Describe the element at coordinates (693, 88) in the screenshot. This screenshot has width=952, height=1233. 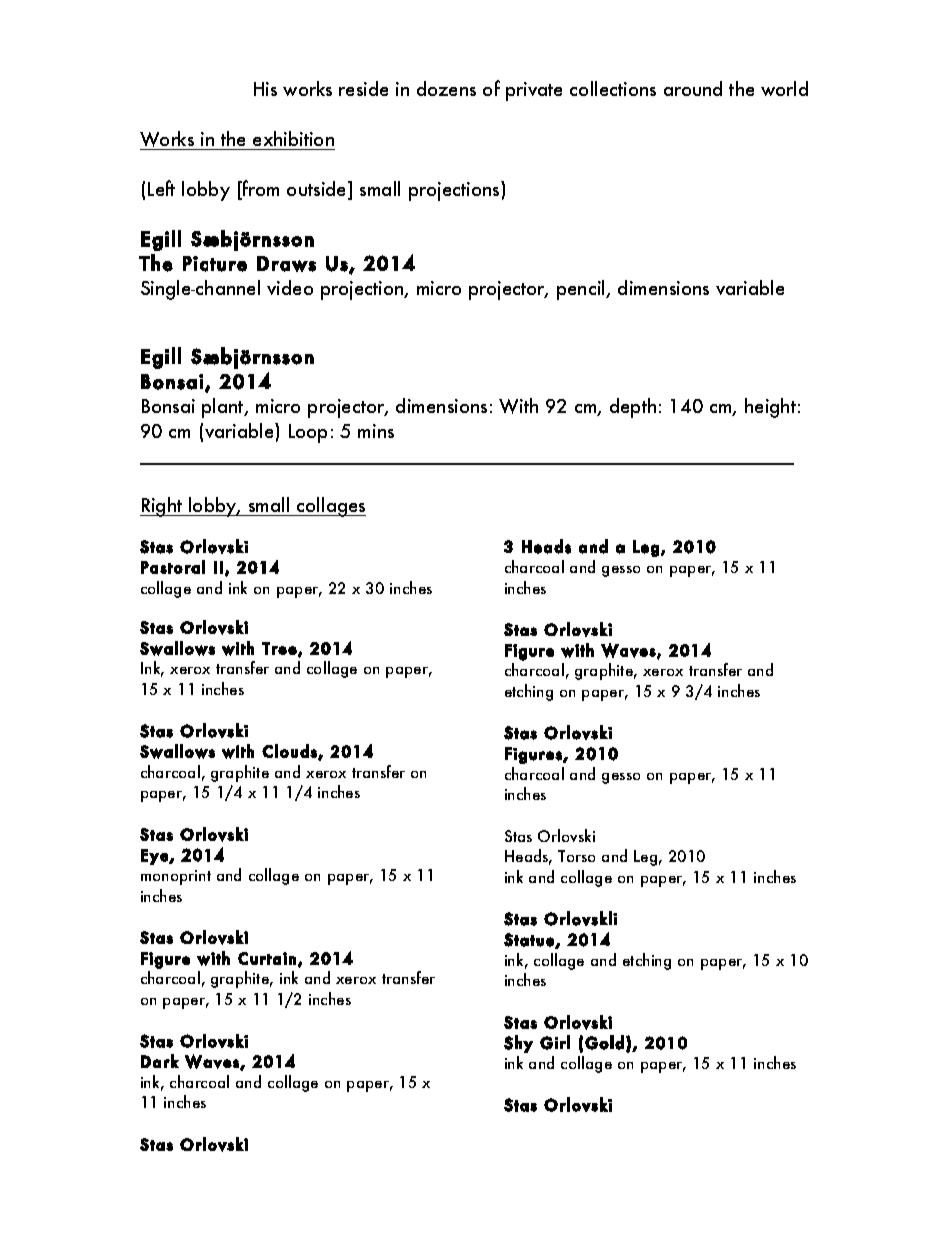
I see `around` at that location.
